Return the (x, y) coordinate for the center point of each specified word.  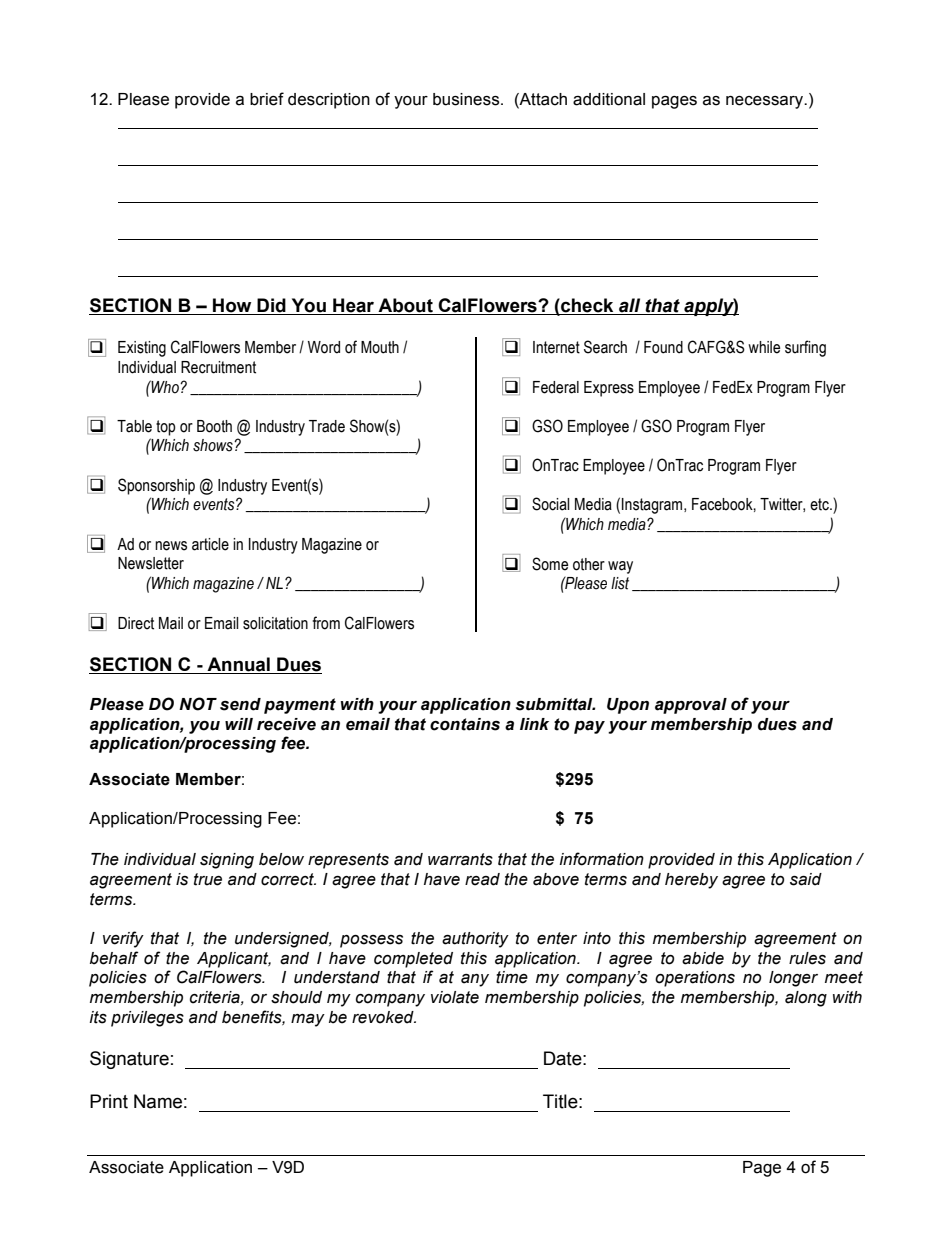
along (806, 999)
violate (455, 997)
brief (267, 99)
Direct (136, 623)
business (467, 99)
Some (550, 564)
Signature (129, 1060)
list (620, 583)
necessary (766, 102)
